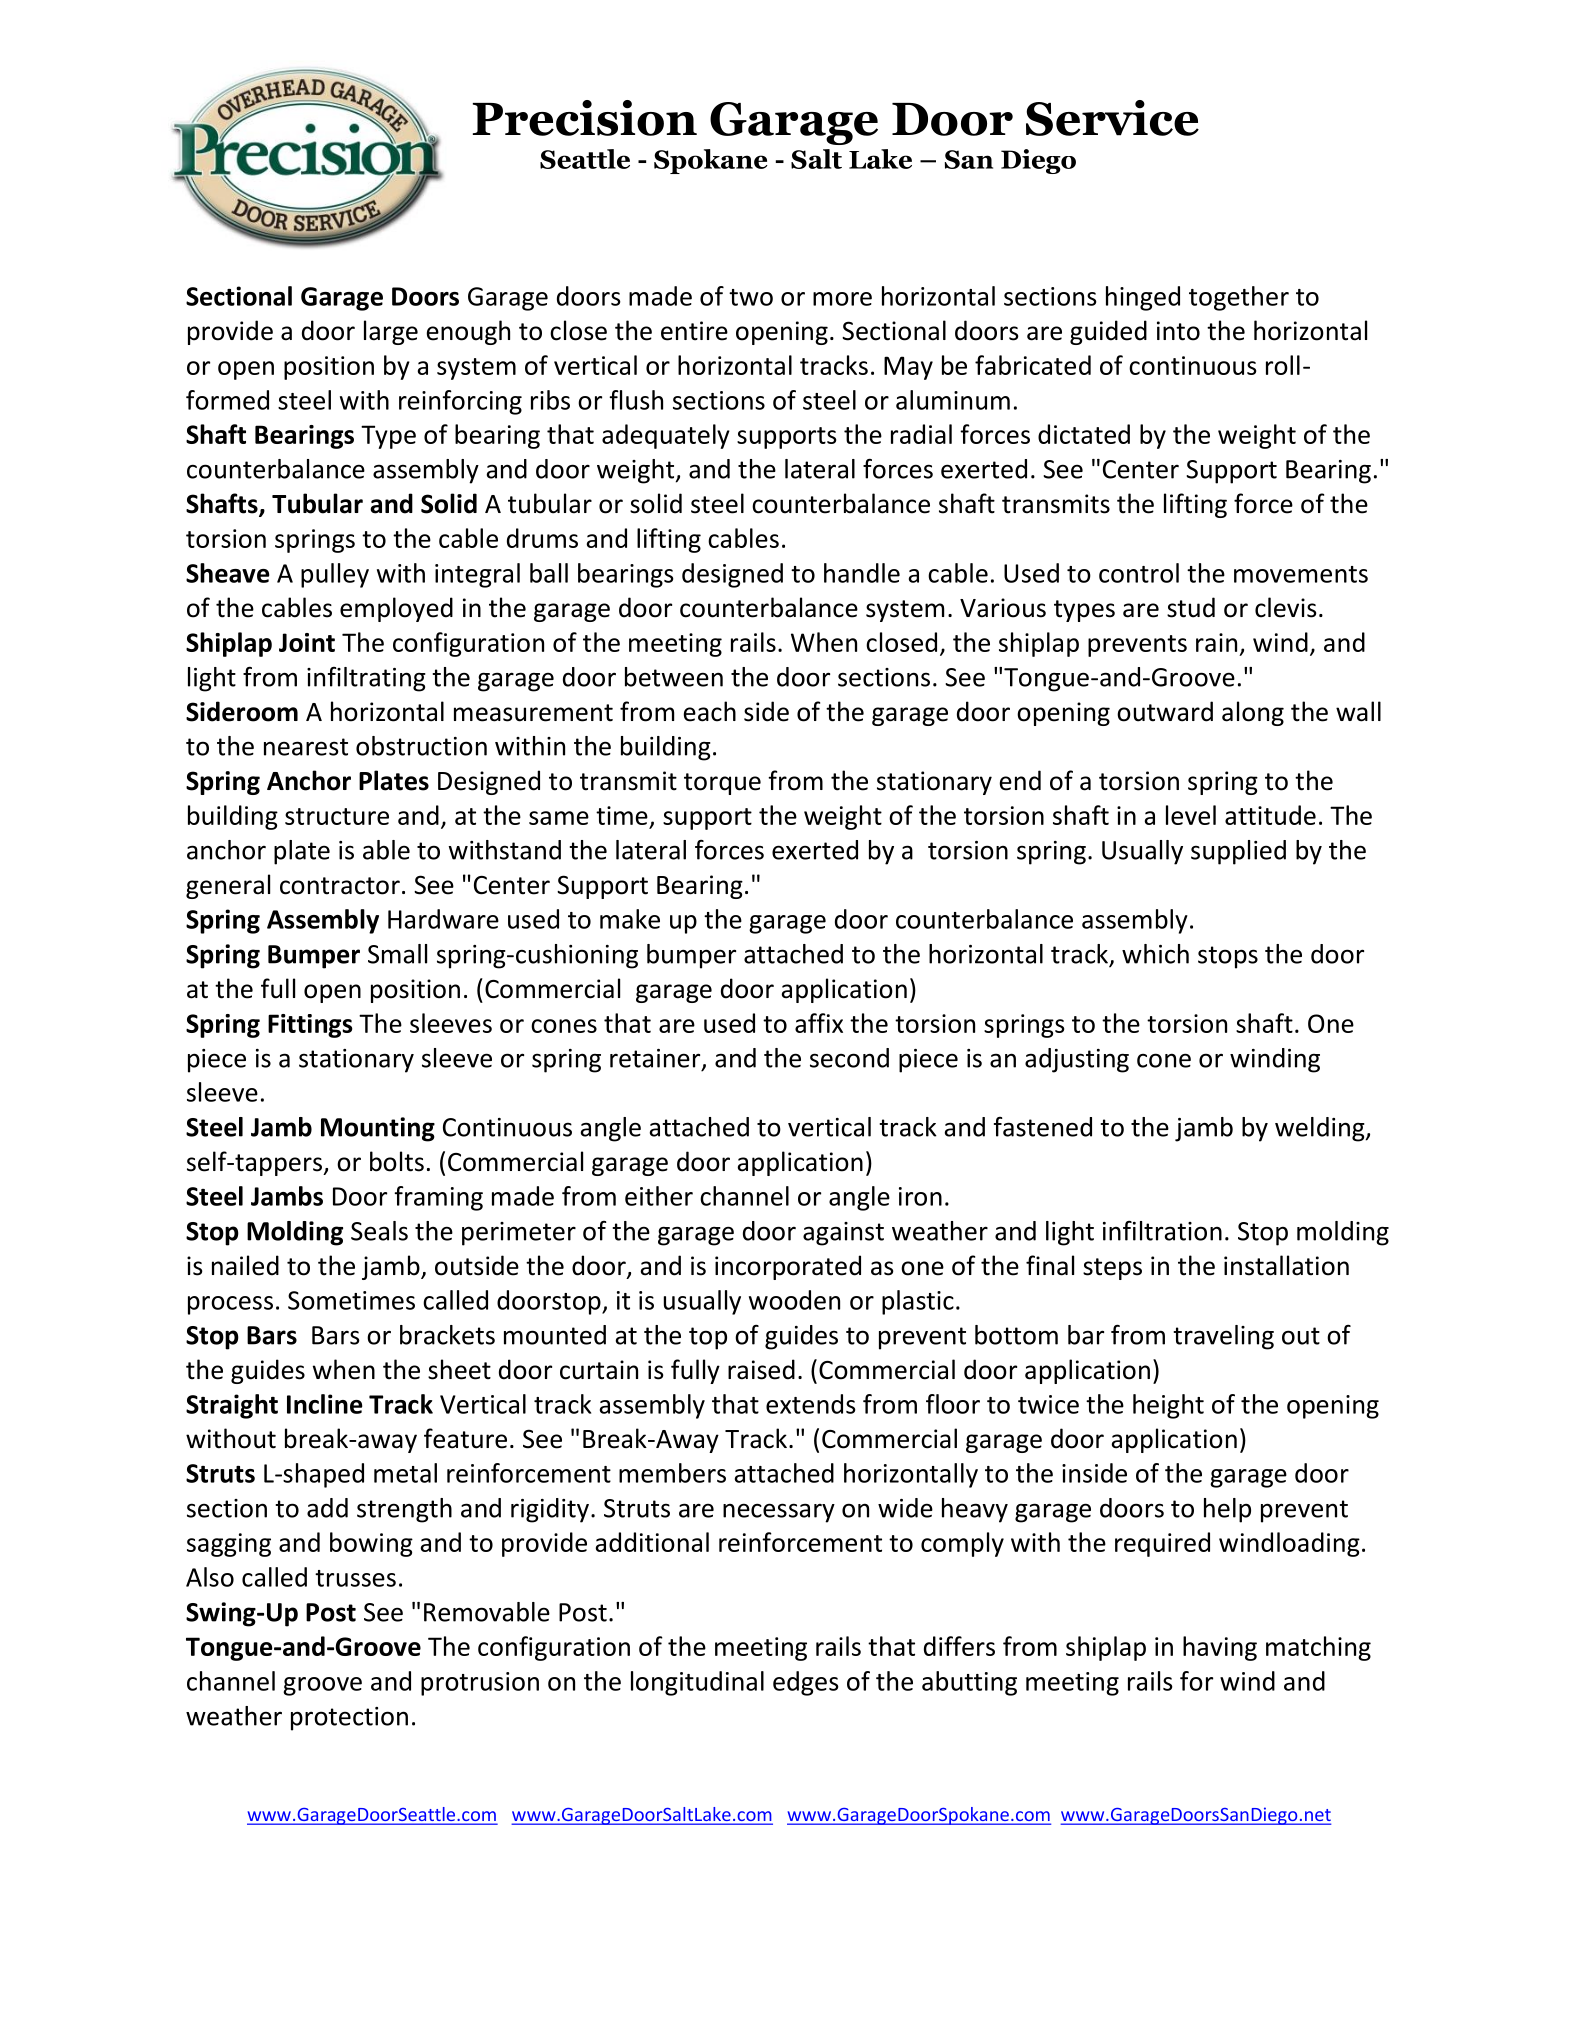  What do you see at coordinates (397, 1161) in the screenshot?
I see `bolts` at bounding box center [397, 1161].
